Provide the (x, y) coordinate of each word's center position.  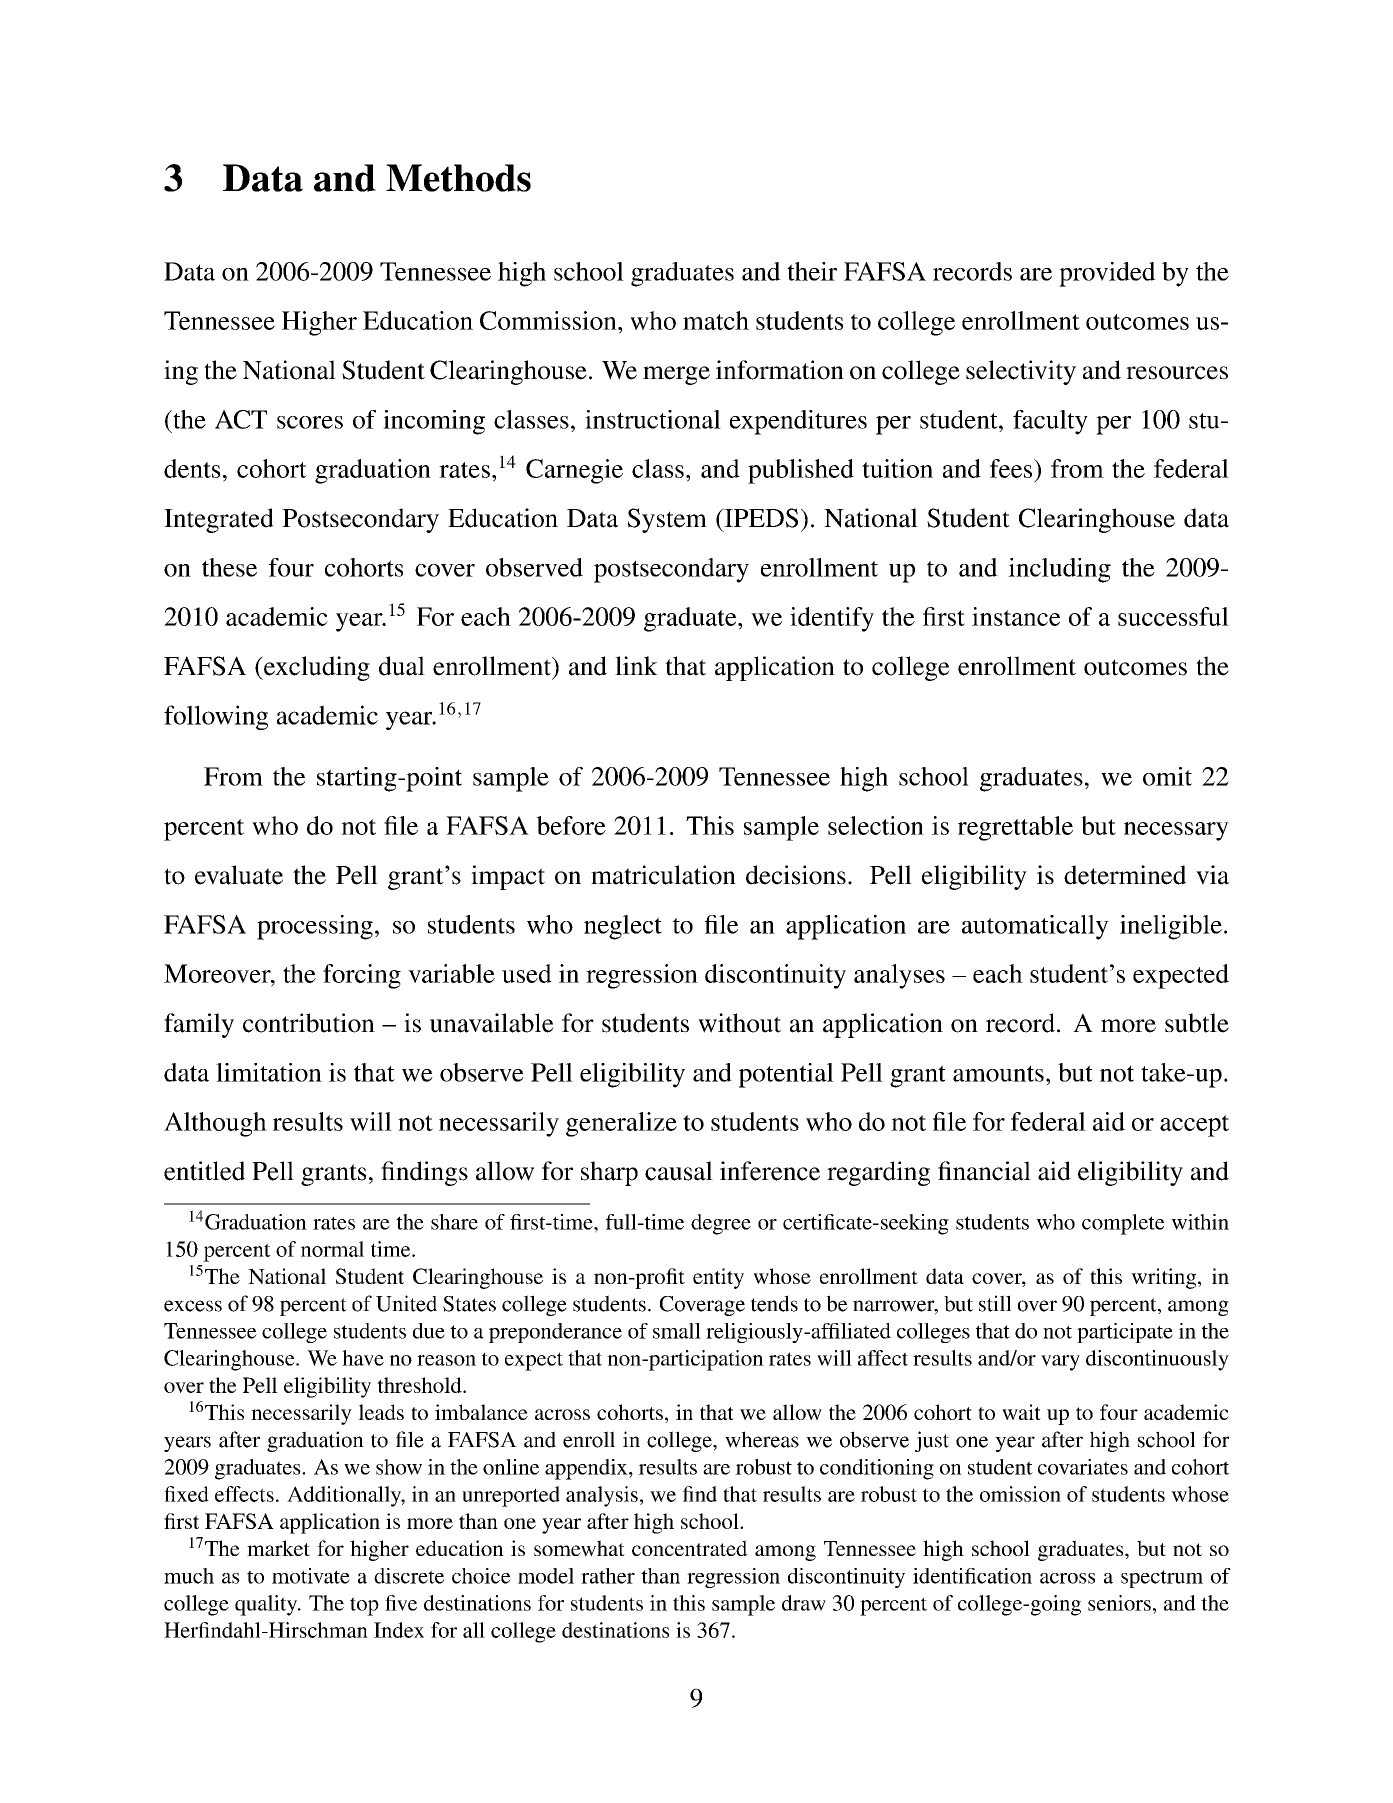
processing (315, 927)
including (1059, 570)
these (229, 567)
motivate (311, 1576)
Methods (458, 178)
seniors (1119, 1603)
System (667, 520)
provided (1107, 274)
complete (1123, 1224)
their (812, 271)
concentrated (690, 1548)
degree (721, 1224)
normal (332, 1249)
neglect (623, 927)
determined (1125, 875)
